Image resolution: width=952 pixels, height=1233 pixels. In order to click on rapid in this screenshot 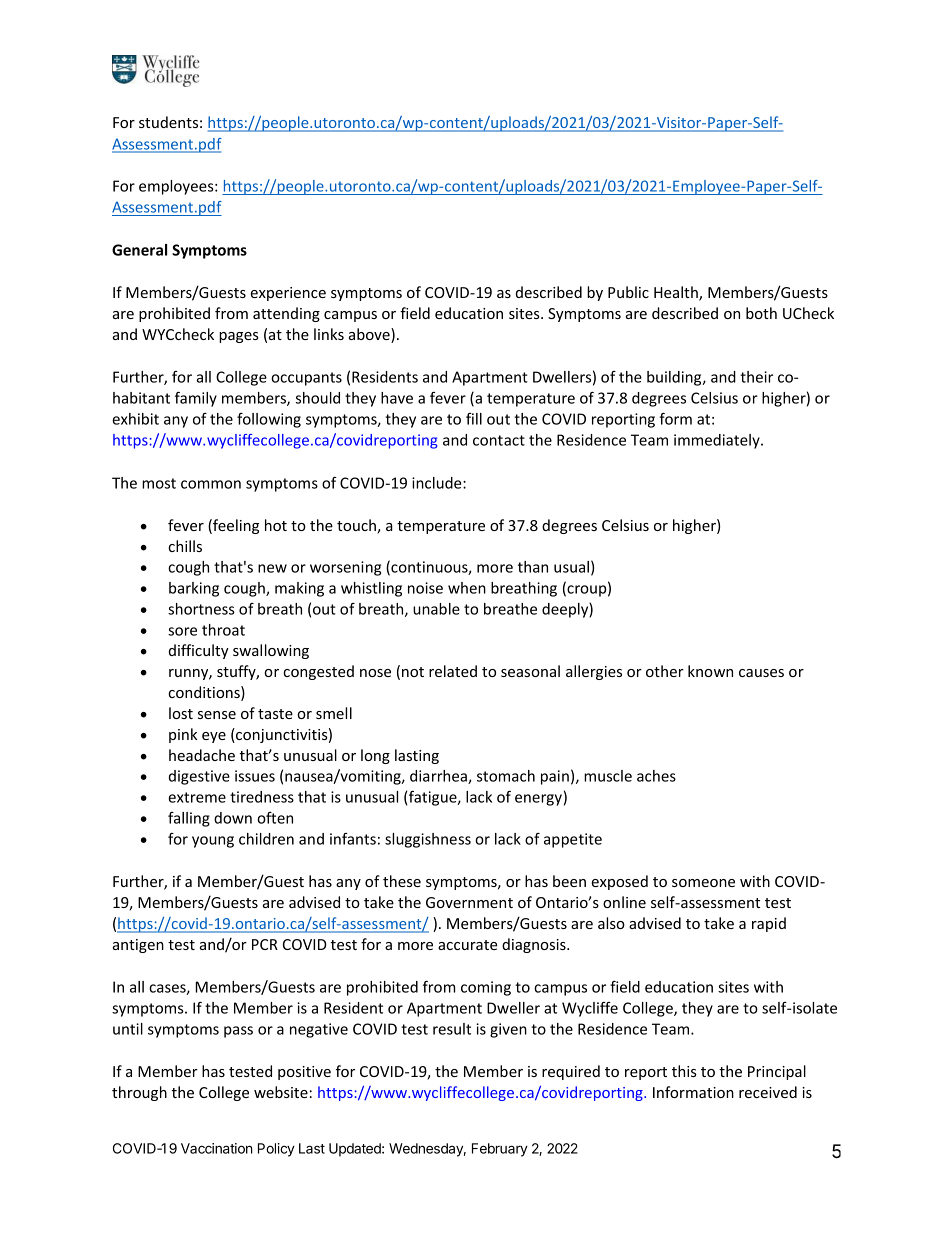, I will do `click(769, 924)`.
